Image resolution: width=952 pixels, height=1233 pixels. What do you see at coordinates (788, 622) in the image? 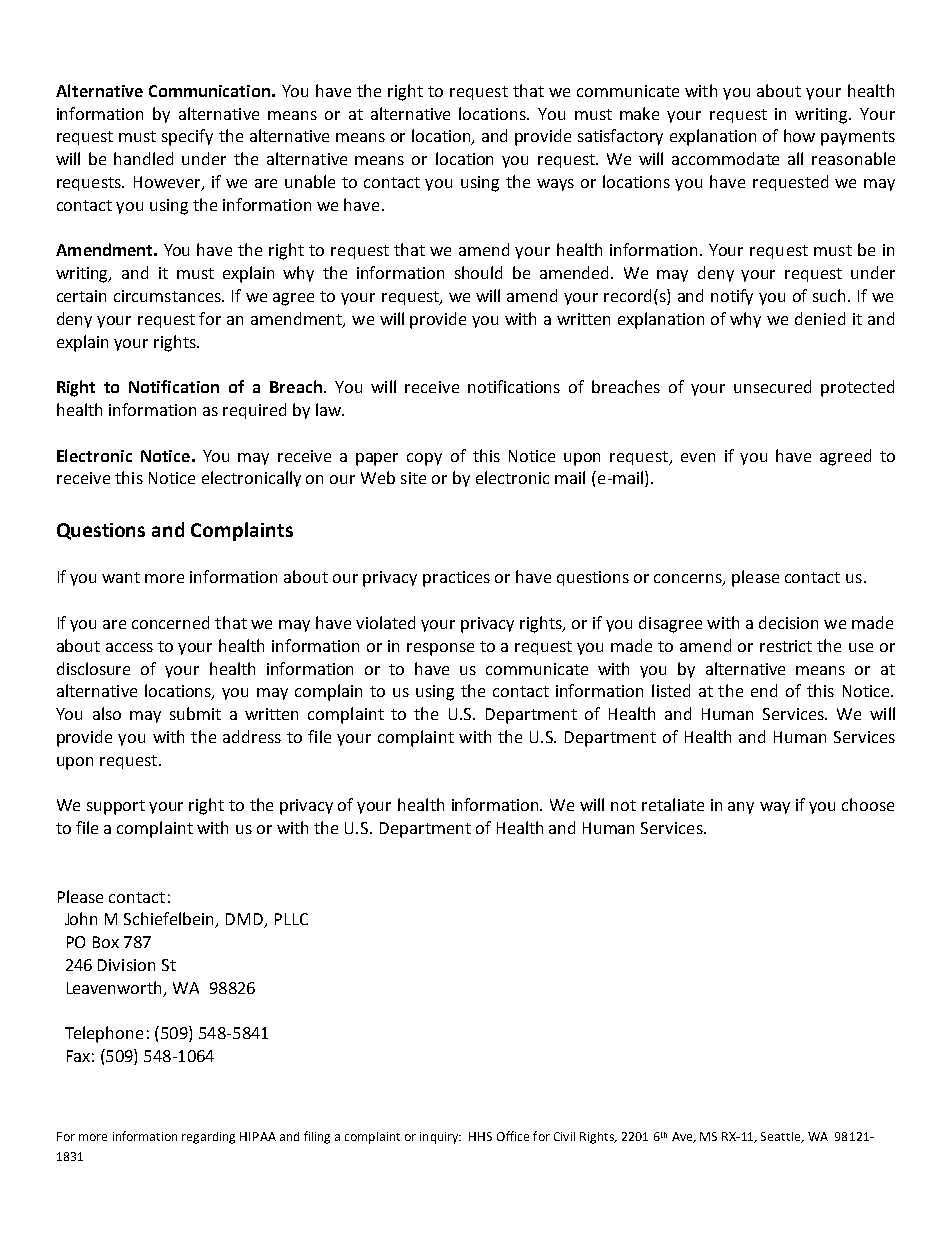
I see `decision` at bounding box center [788, 622].
